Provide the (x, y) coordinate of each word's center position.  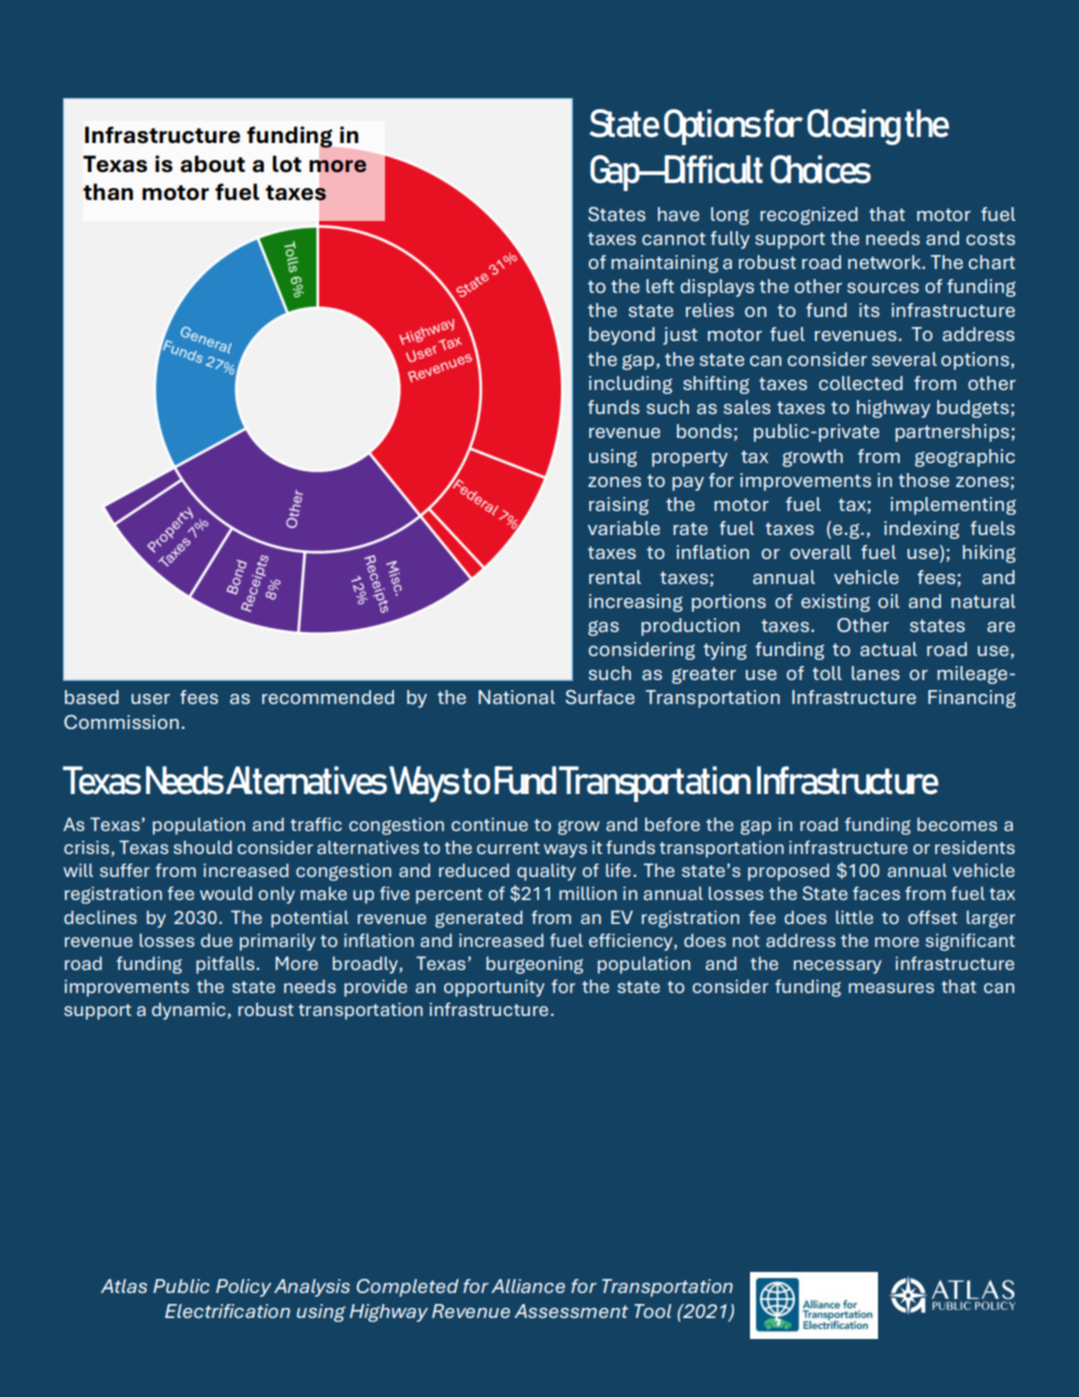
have (678, 214)
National (517, 697)
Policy (243, 1288)
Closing (854, 127)
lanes (876, 673)
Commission (121, 722)
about (212, 164)
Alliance (528, 1286)
